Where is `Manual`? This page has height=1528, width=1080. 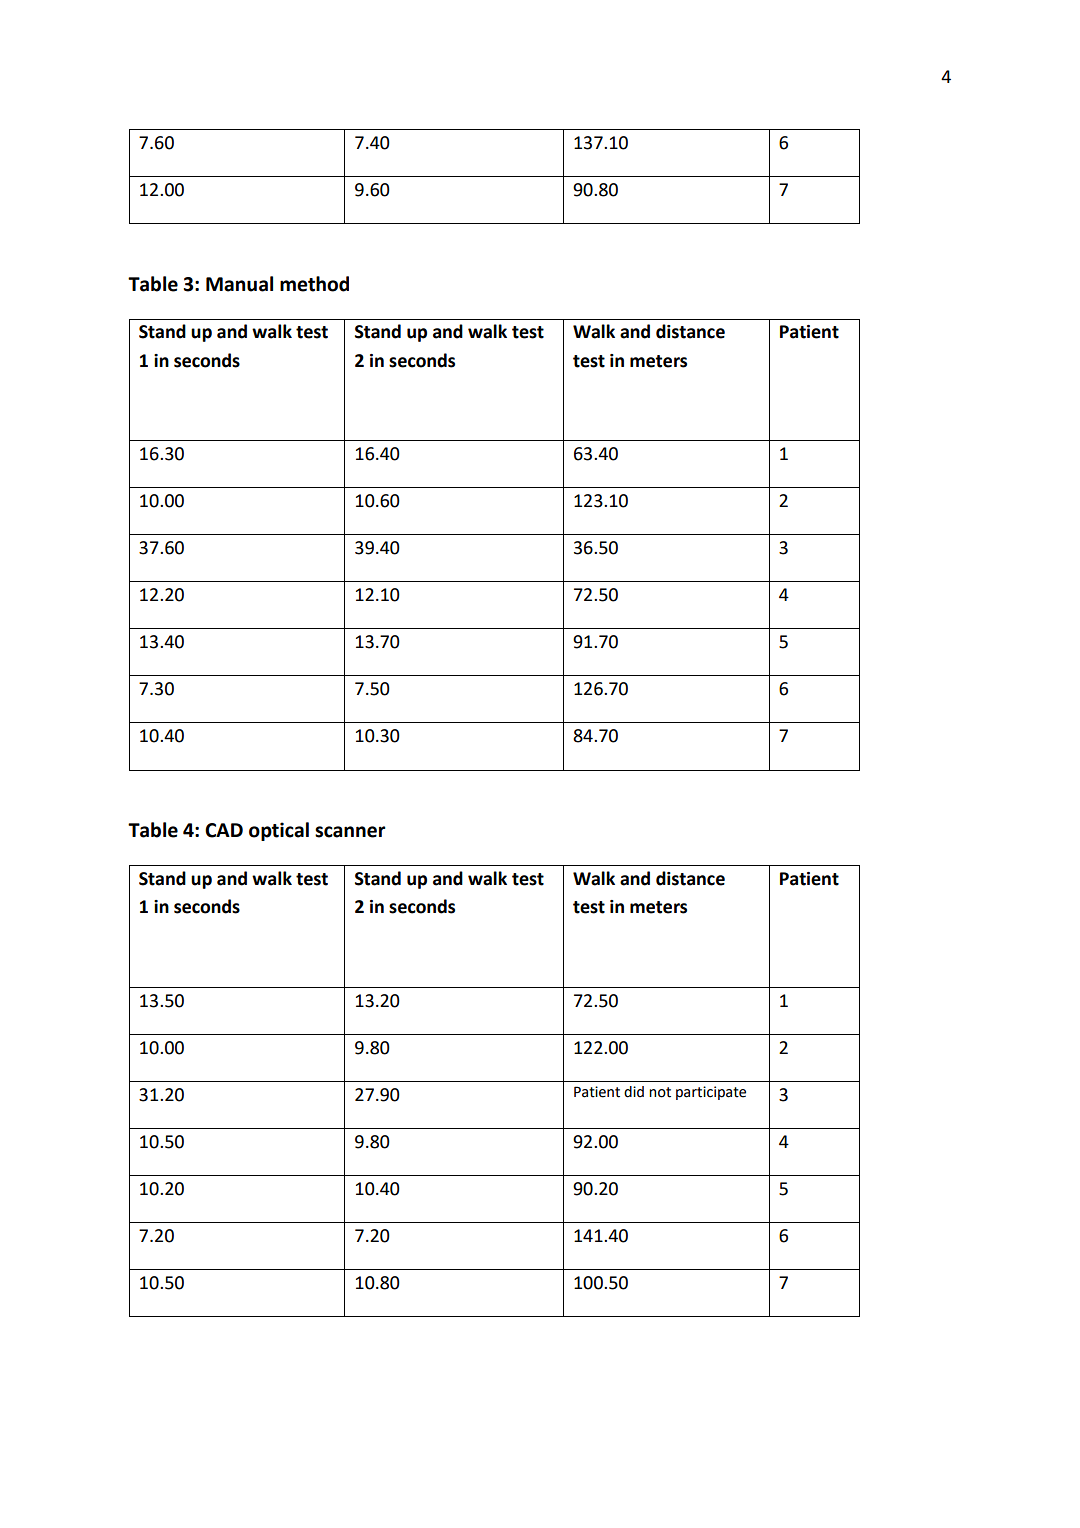 Manual is located at coordinates (239, 284).
